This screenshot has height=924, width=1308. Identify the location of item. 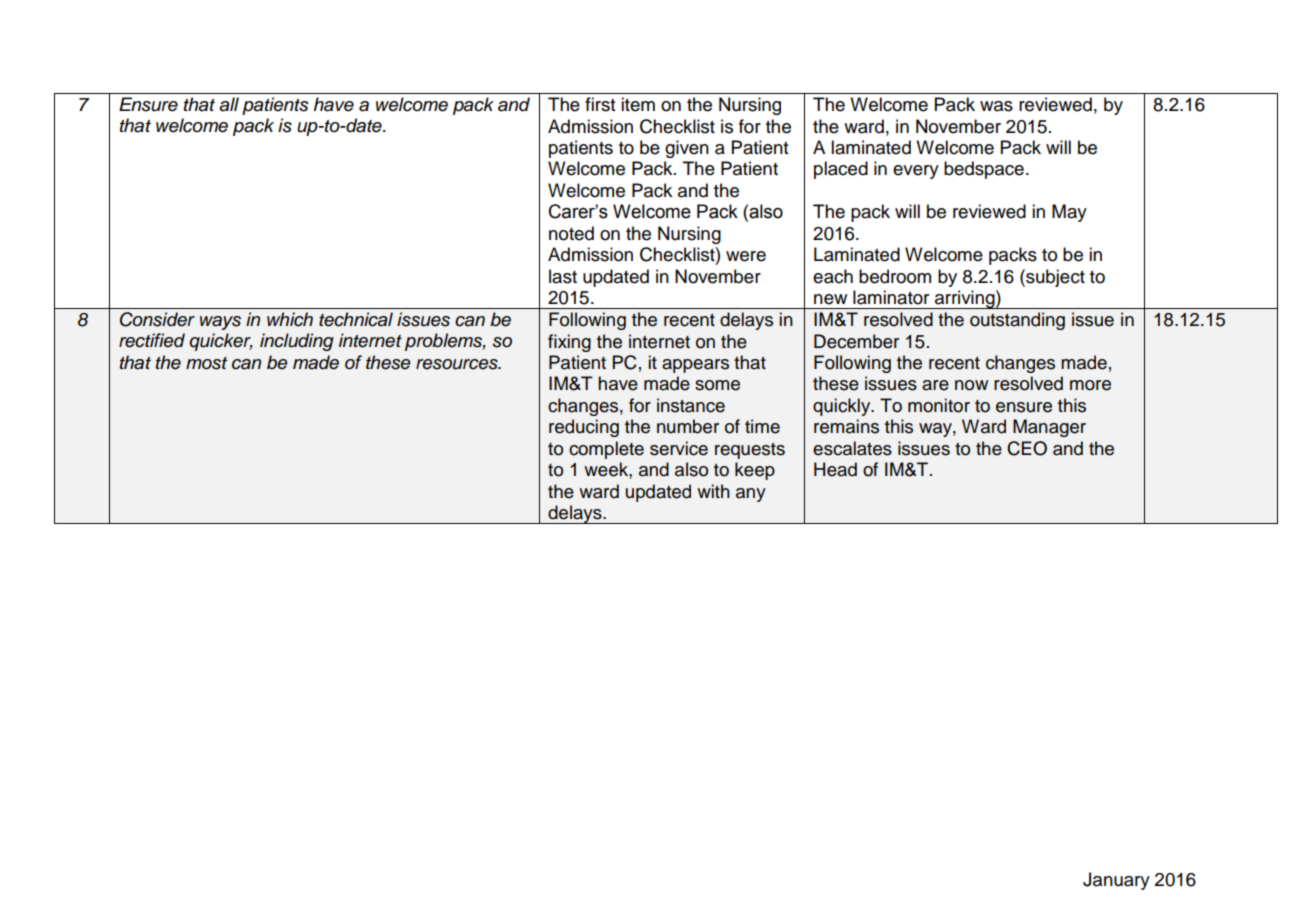
(638, 104).
